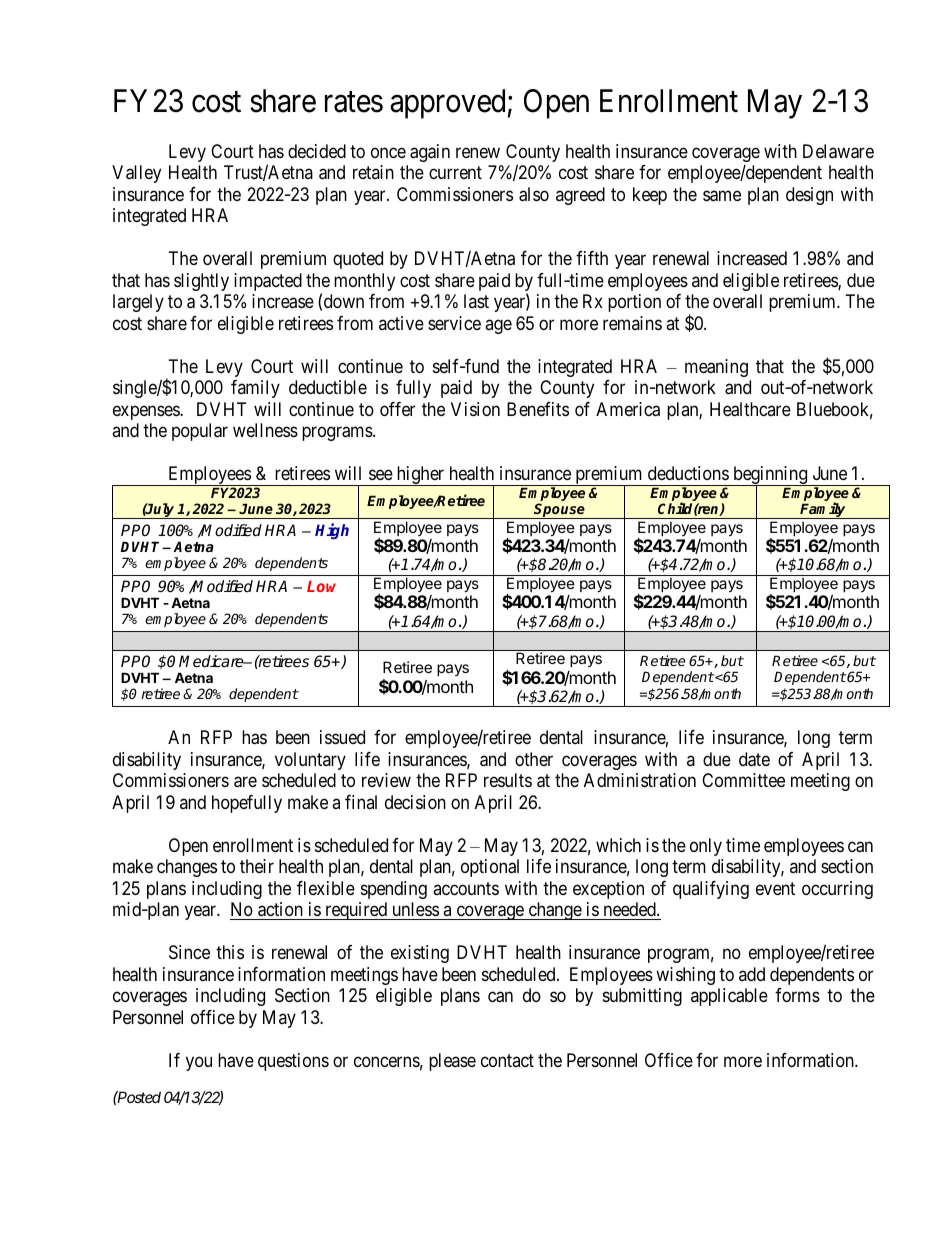 This screenshot has height=1233, width=952. I want to click on you, so click(199, 1063).
